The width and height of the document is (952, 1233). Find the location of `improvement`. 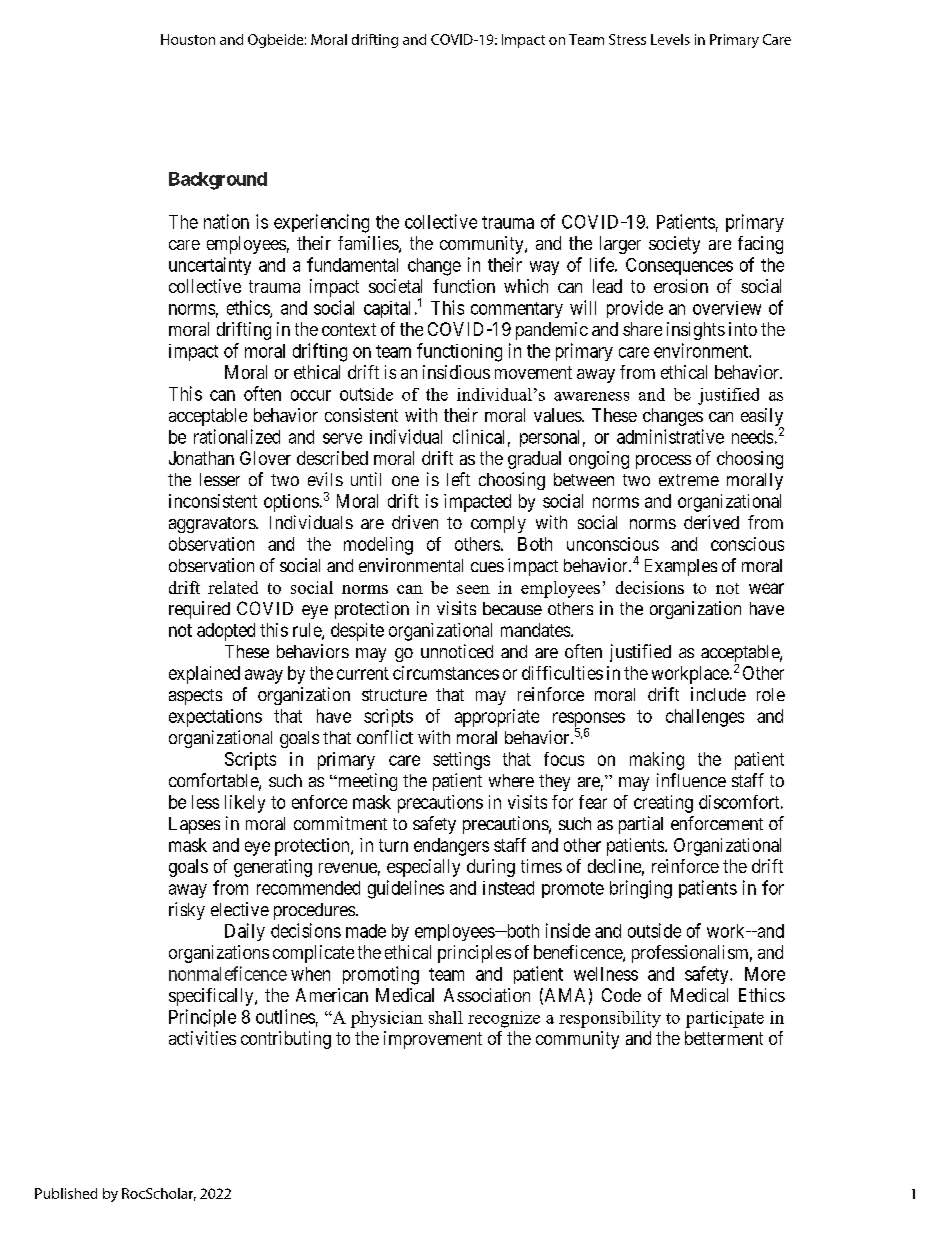

improvement is located at coordinates (433, 1040).
